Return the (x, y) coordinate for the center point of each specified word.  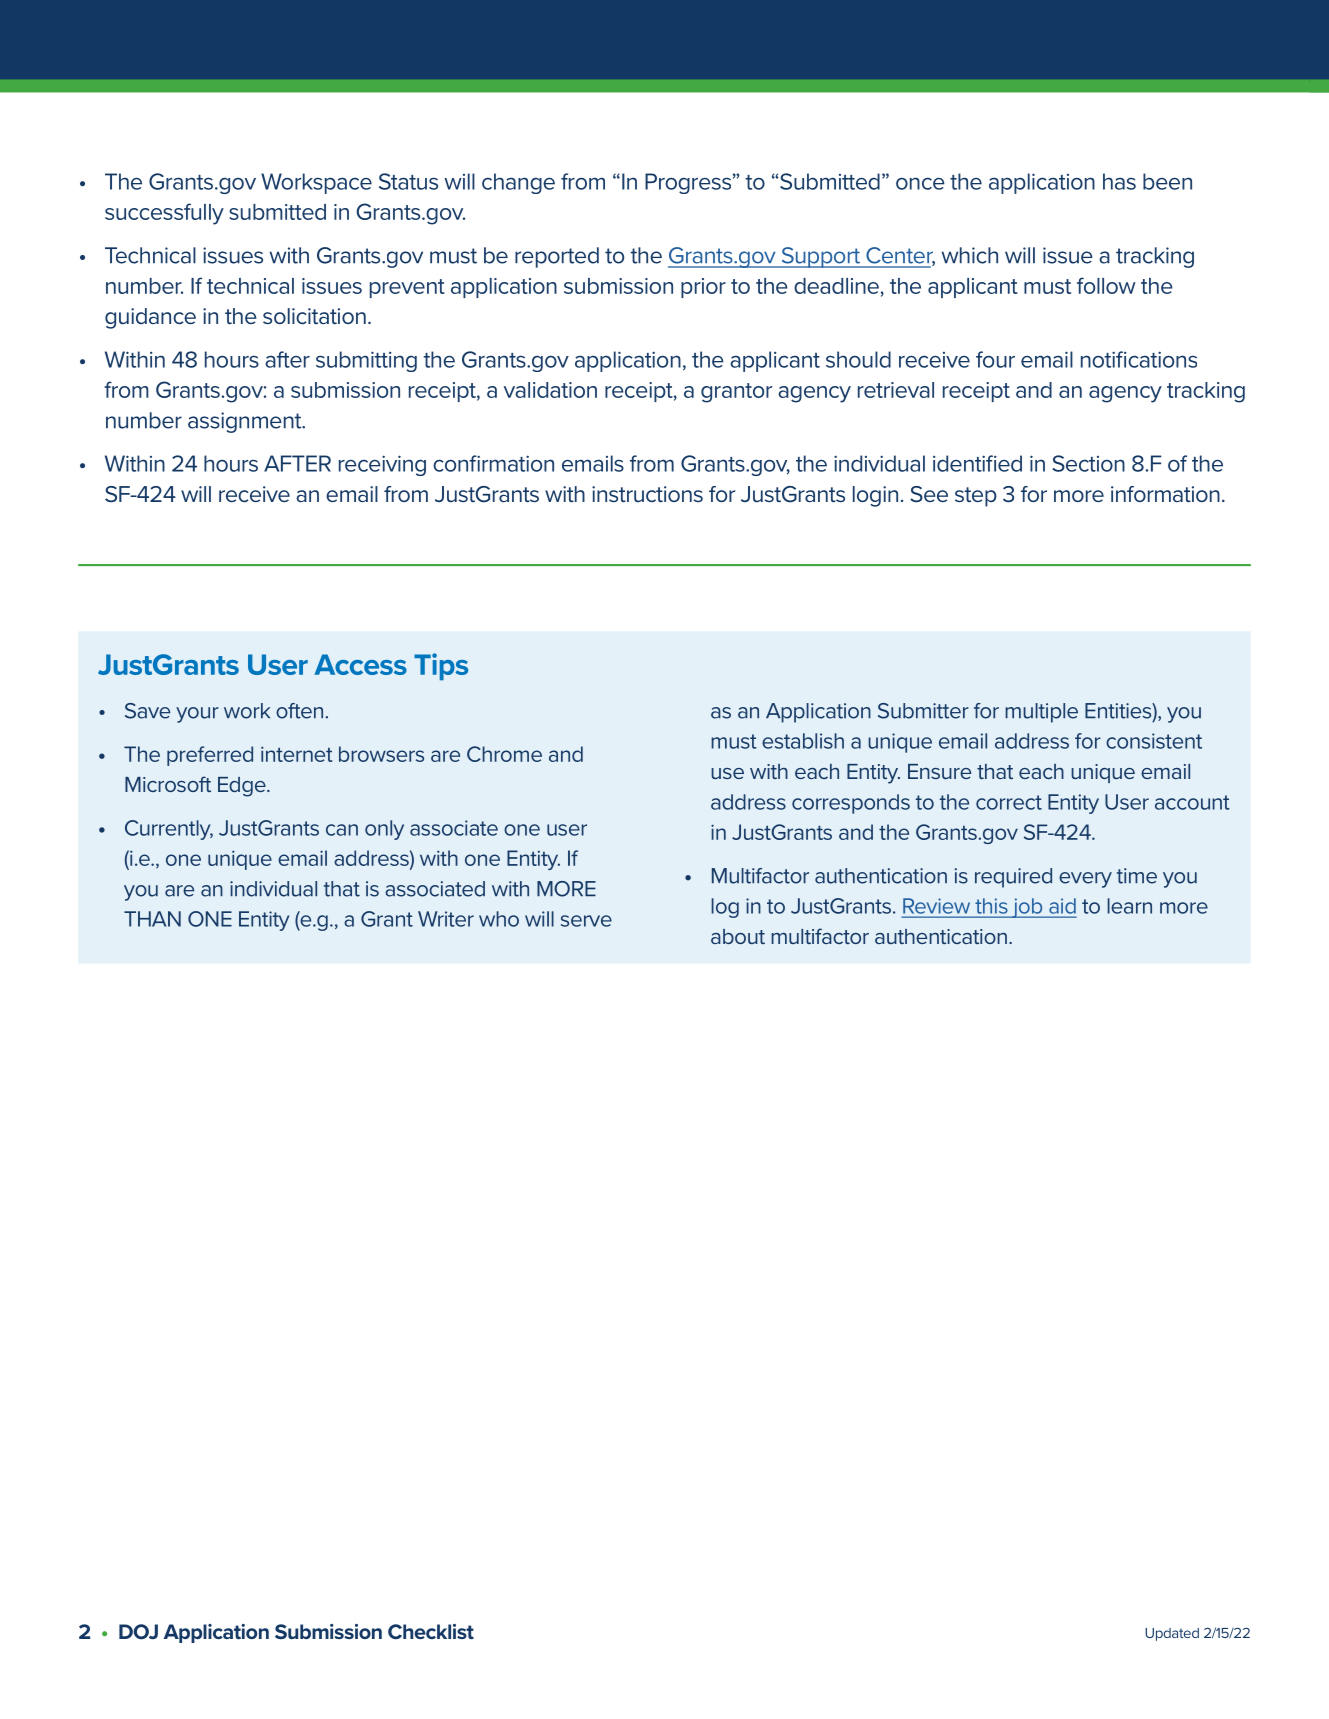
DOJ (138, 1631)
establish (803, 741)
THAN (152, 919)
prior (703, 288)
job (1027, 908)
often (299, 711)
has (1119, 181)
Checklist (431, 1631)
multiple (1041, 713)
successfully (164, 214)
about (738, 936)
